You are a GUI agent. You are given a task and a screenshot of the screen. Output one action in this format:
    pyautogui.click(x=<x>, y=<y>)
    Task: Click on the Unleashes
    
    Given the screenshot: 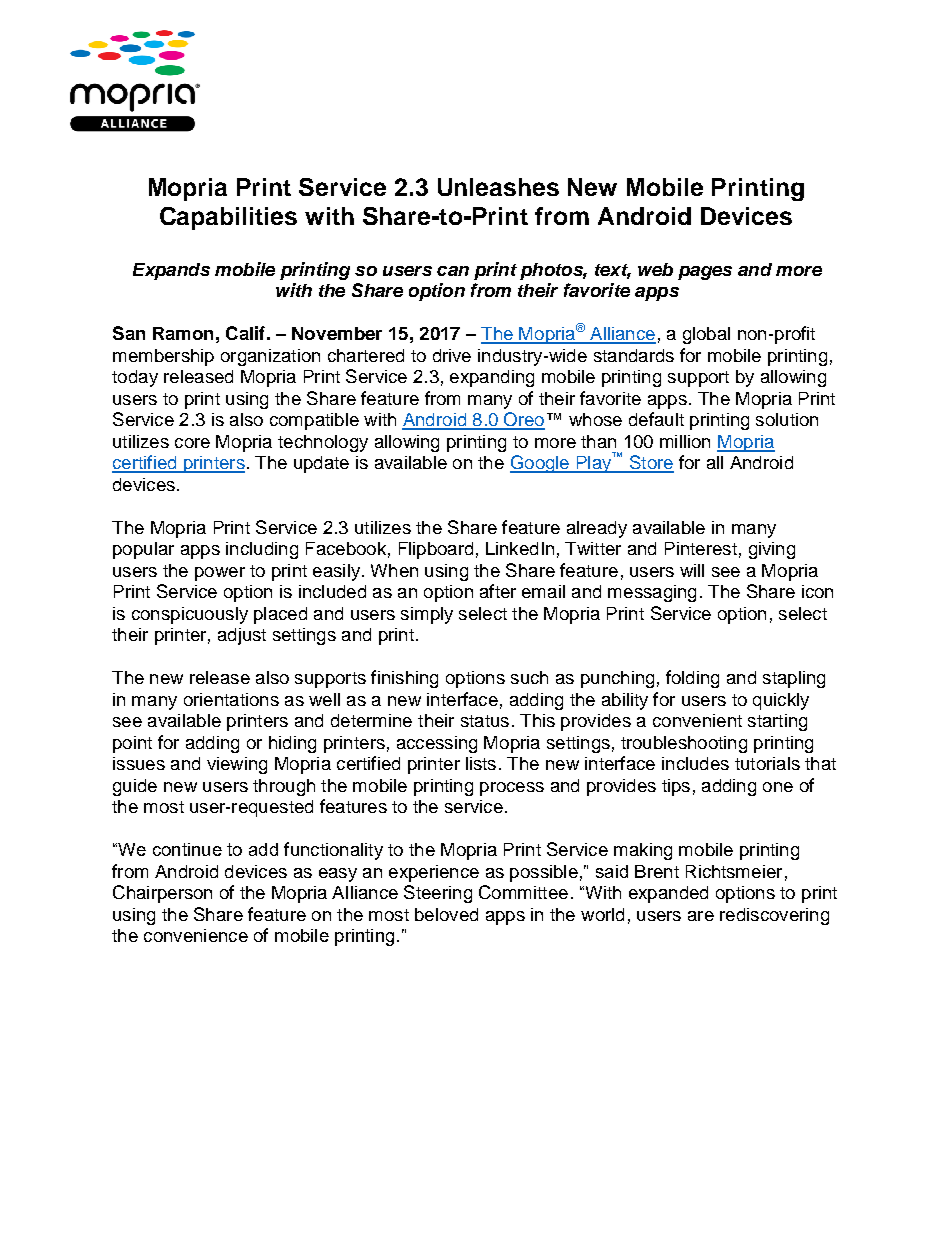 What is the action you would take?
    pyautogui.click(x=498, y=187)
